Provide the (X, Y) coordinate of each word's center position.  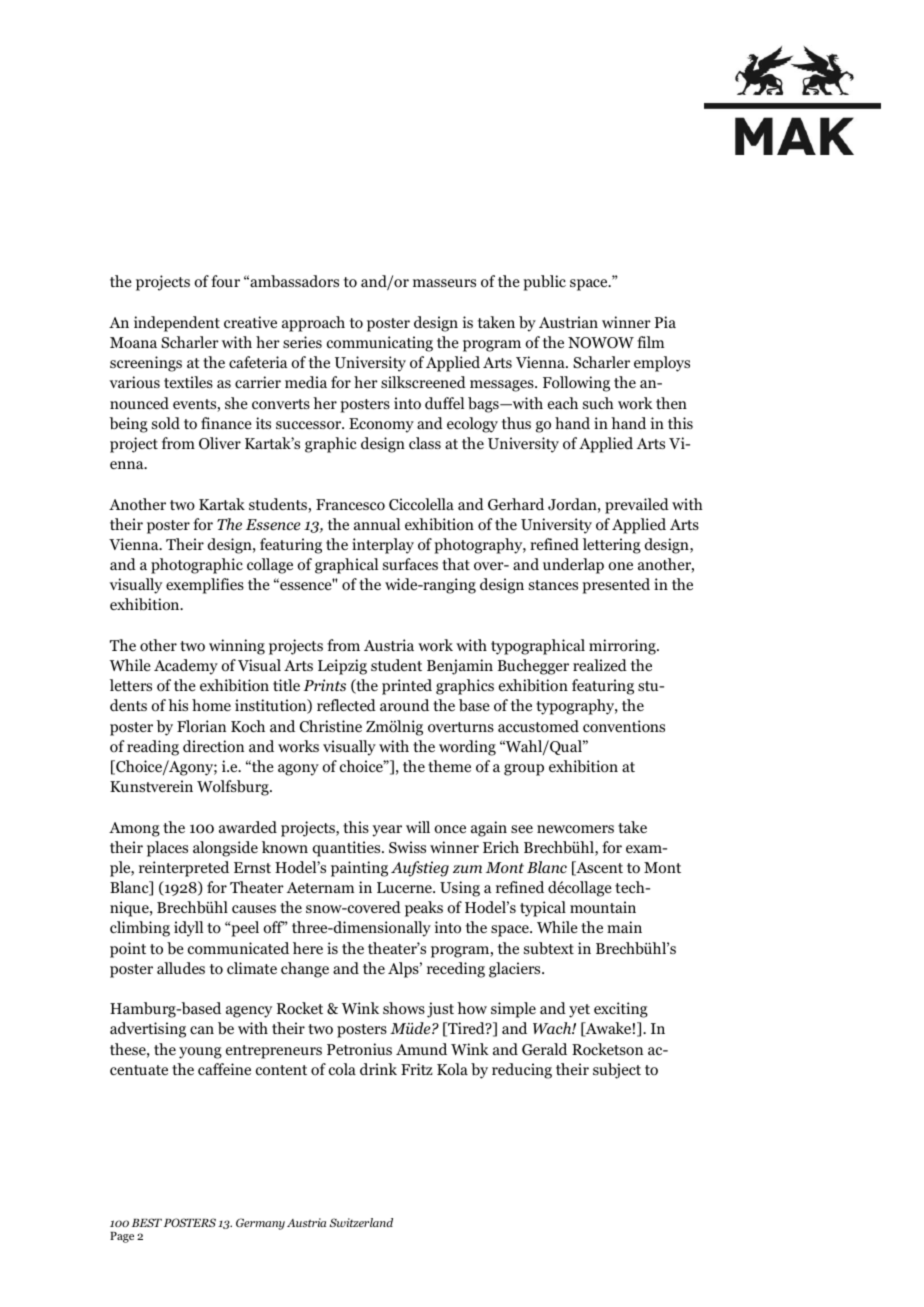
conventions (624, 726)
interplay (383, 546)
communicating (380, 344)
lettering (612, 546)
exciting (621, 1010)
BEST (147, 1222)
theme (449, 766)
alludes (181, 968)
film (650, 342)
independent (177, 324)
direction (213, 746)
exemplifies (205, 586)
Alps (404, 970)
